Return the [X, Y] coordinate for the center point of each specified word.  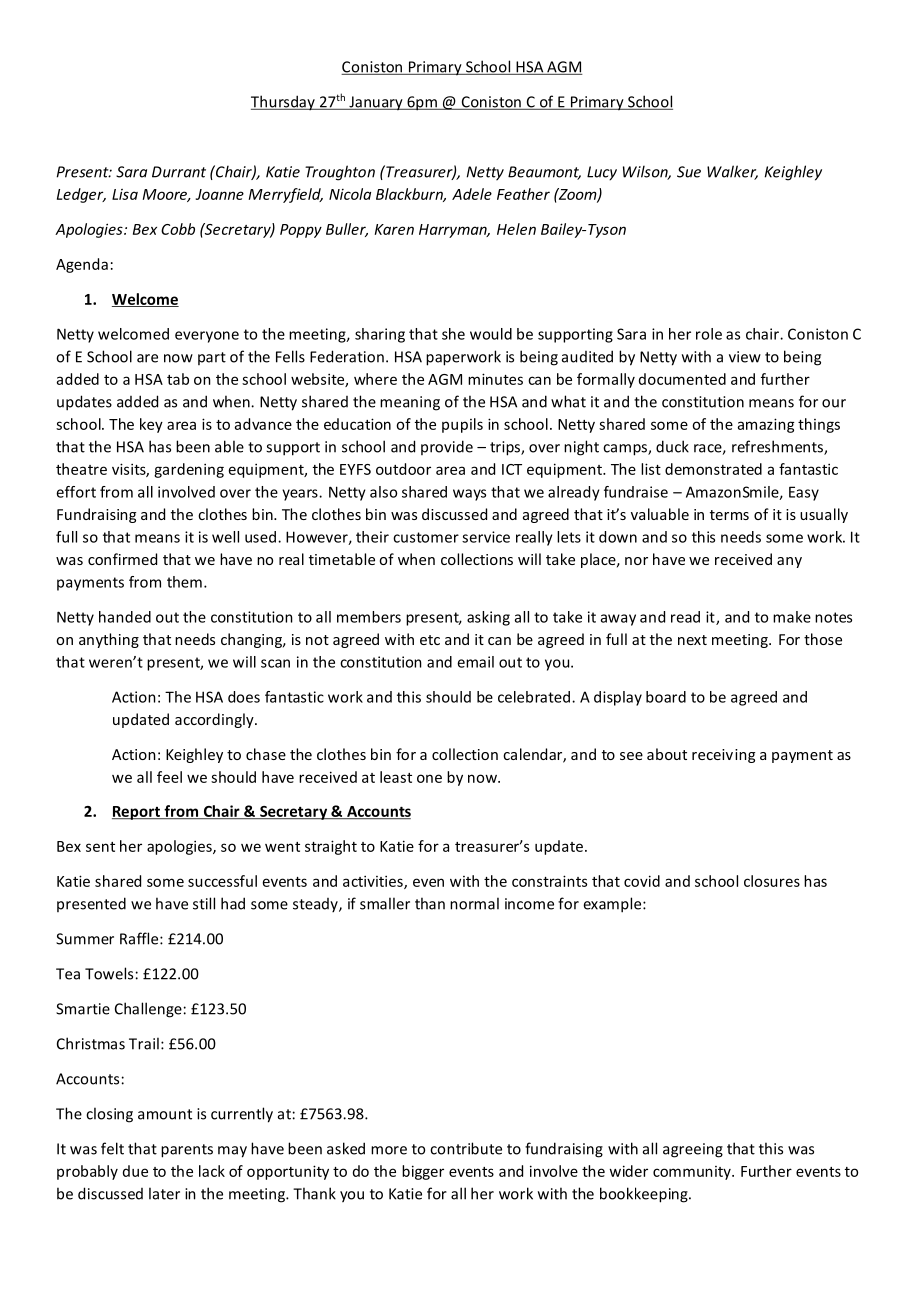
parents [187, 1151]
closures [772, 881]
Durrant [179, 172]
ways [469, 495]
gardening [189, 470]
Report [137, 813]
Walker [732, 172]
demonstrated [713, 469]
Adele [472, 194]
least [396, 777]
